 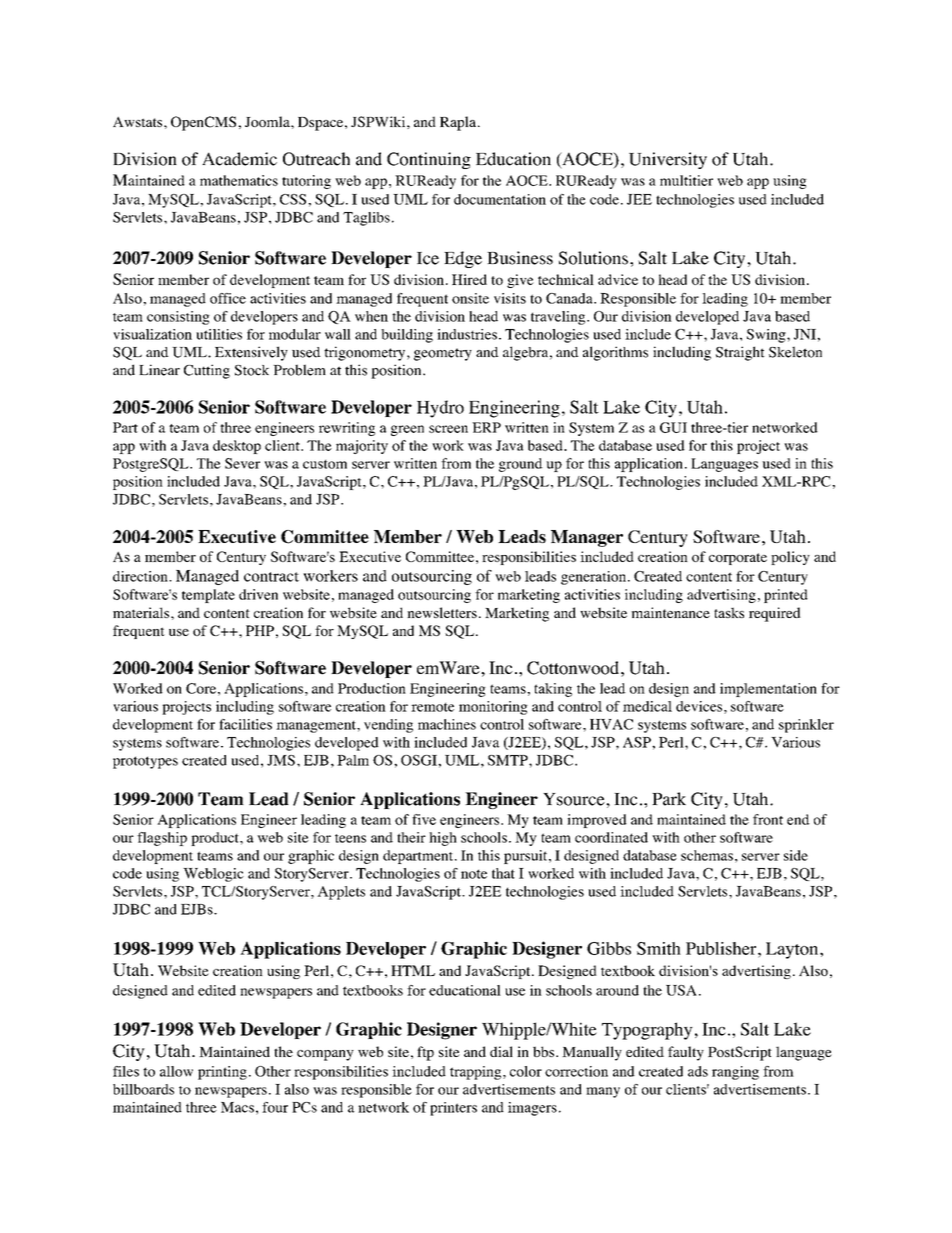 What do you see at coordinates (707, 855) in the page?
I see `schemas` at bounding box center [707, 855].
